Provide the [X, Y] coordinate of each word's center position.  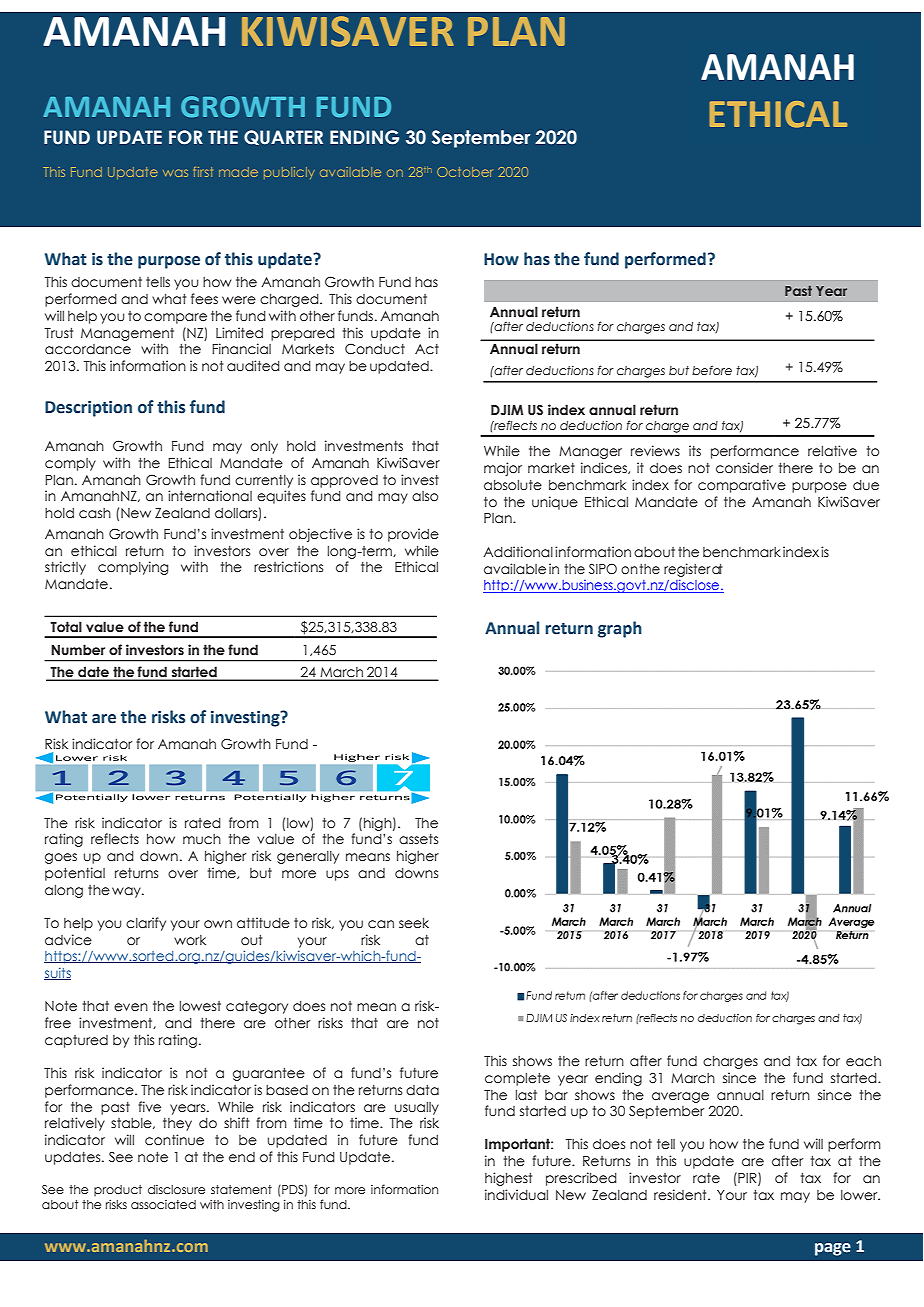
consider [744, 467]
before [712, 370]
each [863, 1061]
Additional [518, 551]
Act [427, 349]
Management [127, 334]
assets [418, 839]
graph [620, 629]
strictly [65, 568]
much [202, 839]
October [465, 172]
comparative [742, 486]
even [131, 1007]
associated [163, 1204]
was [175, 173]
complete [517, 1079]
